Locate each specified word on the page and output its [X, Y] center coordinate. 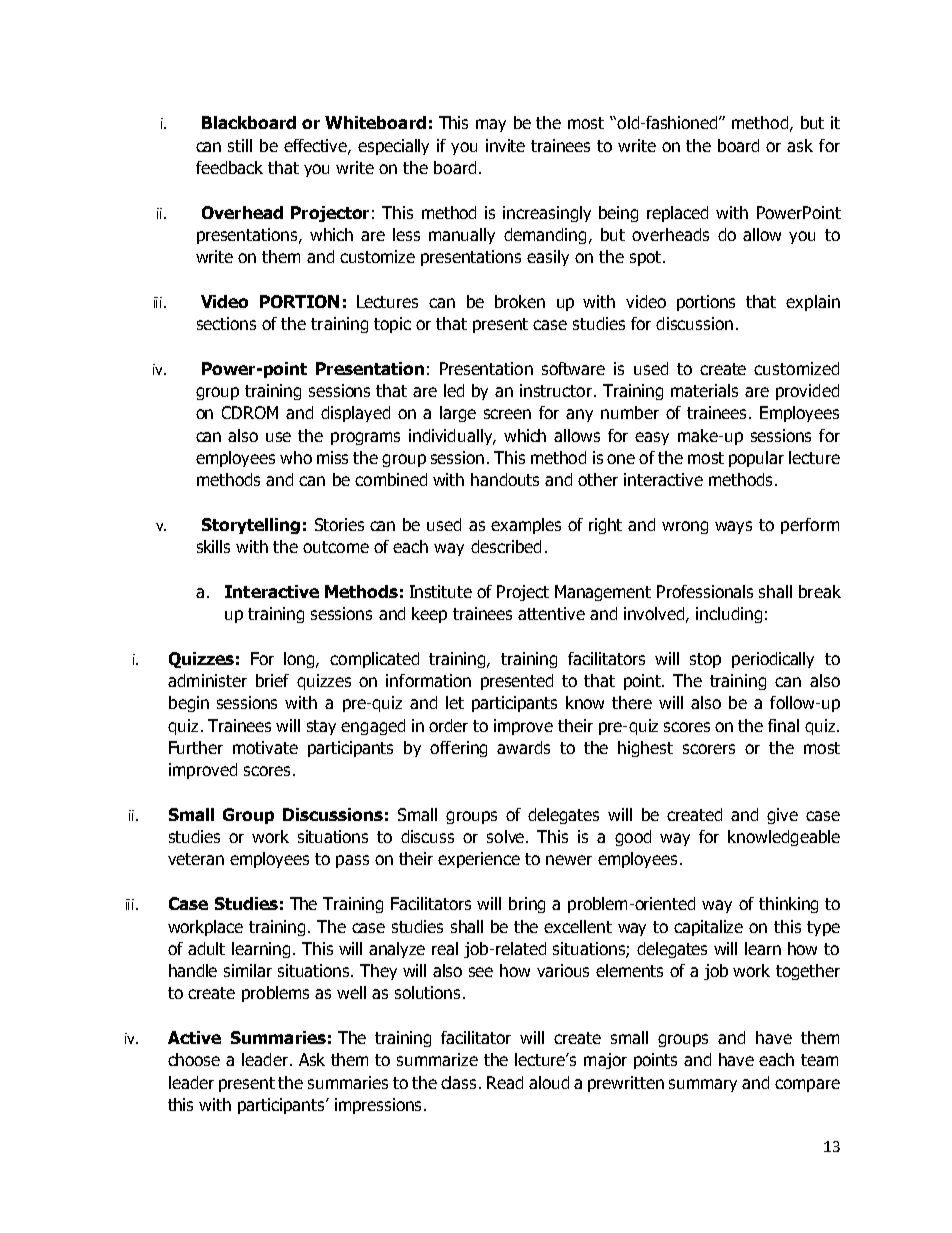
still [240, 145]
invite [505, 145]
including [729, 615]
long [300, 660]
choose [194, 1059]
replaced [677, 214]
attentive [551, 613]
